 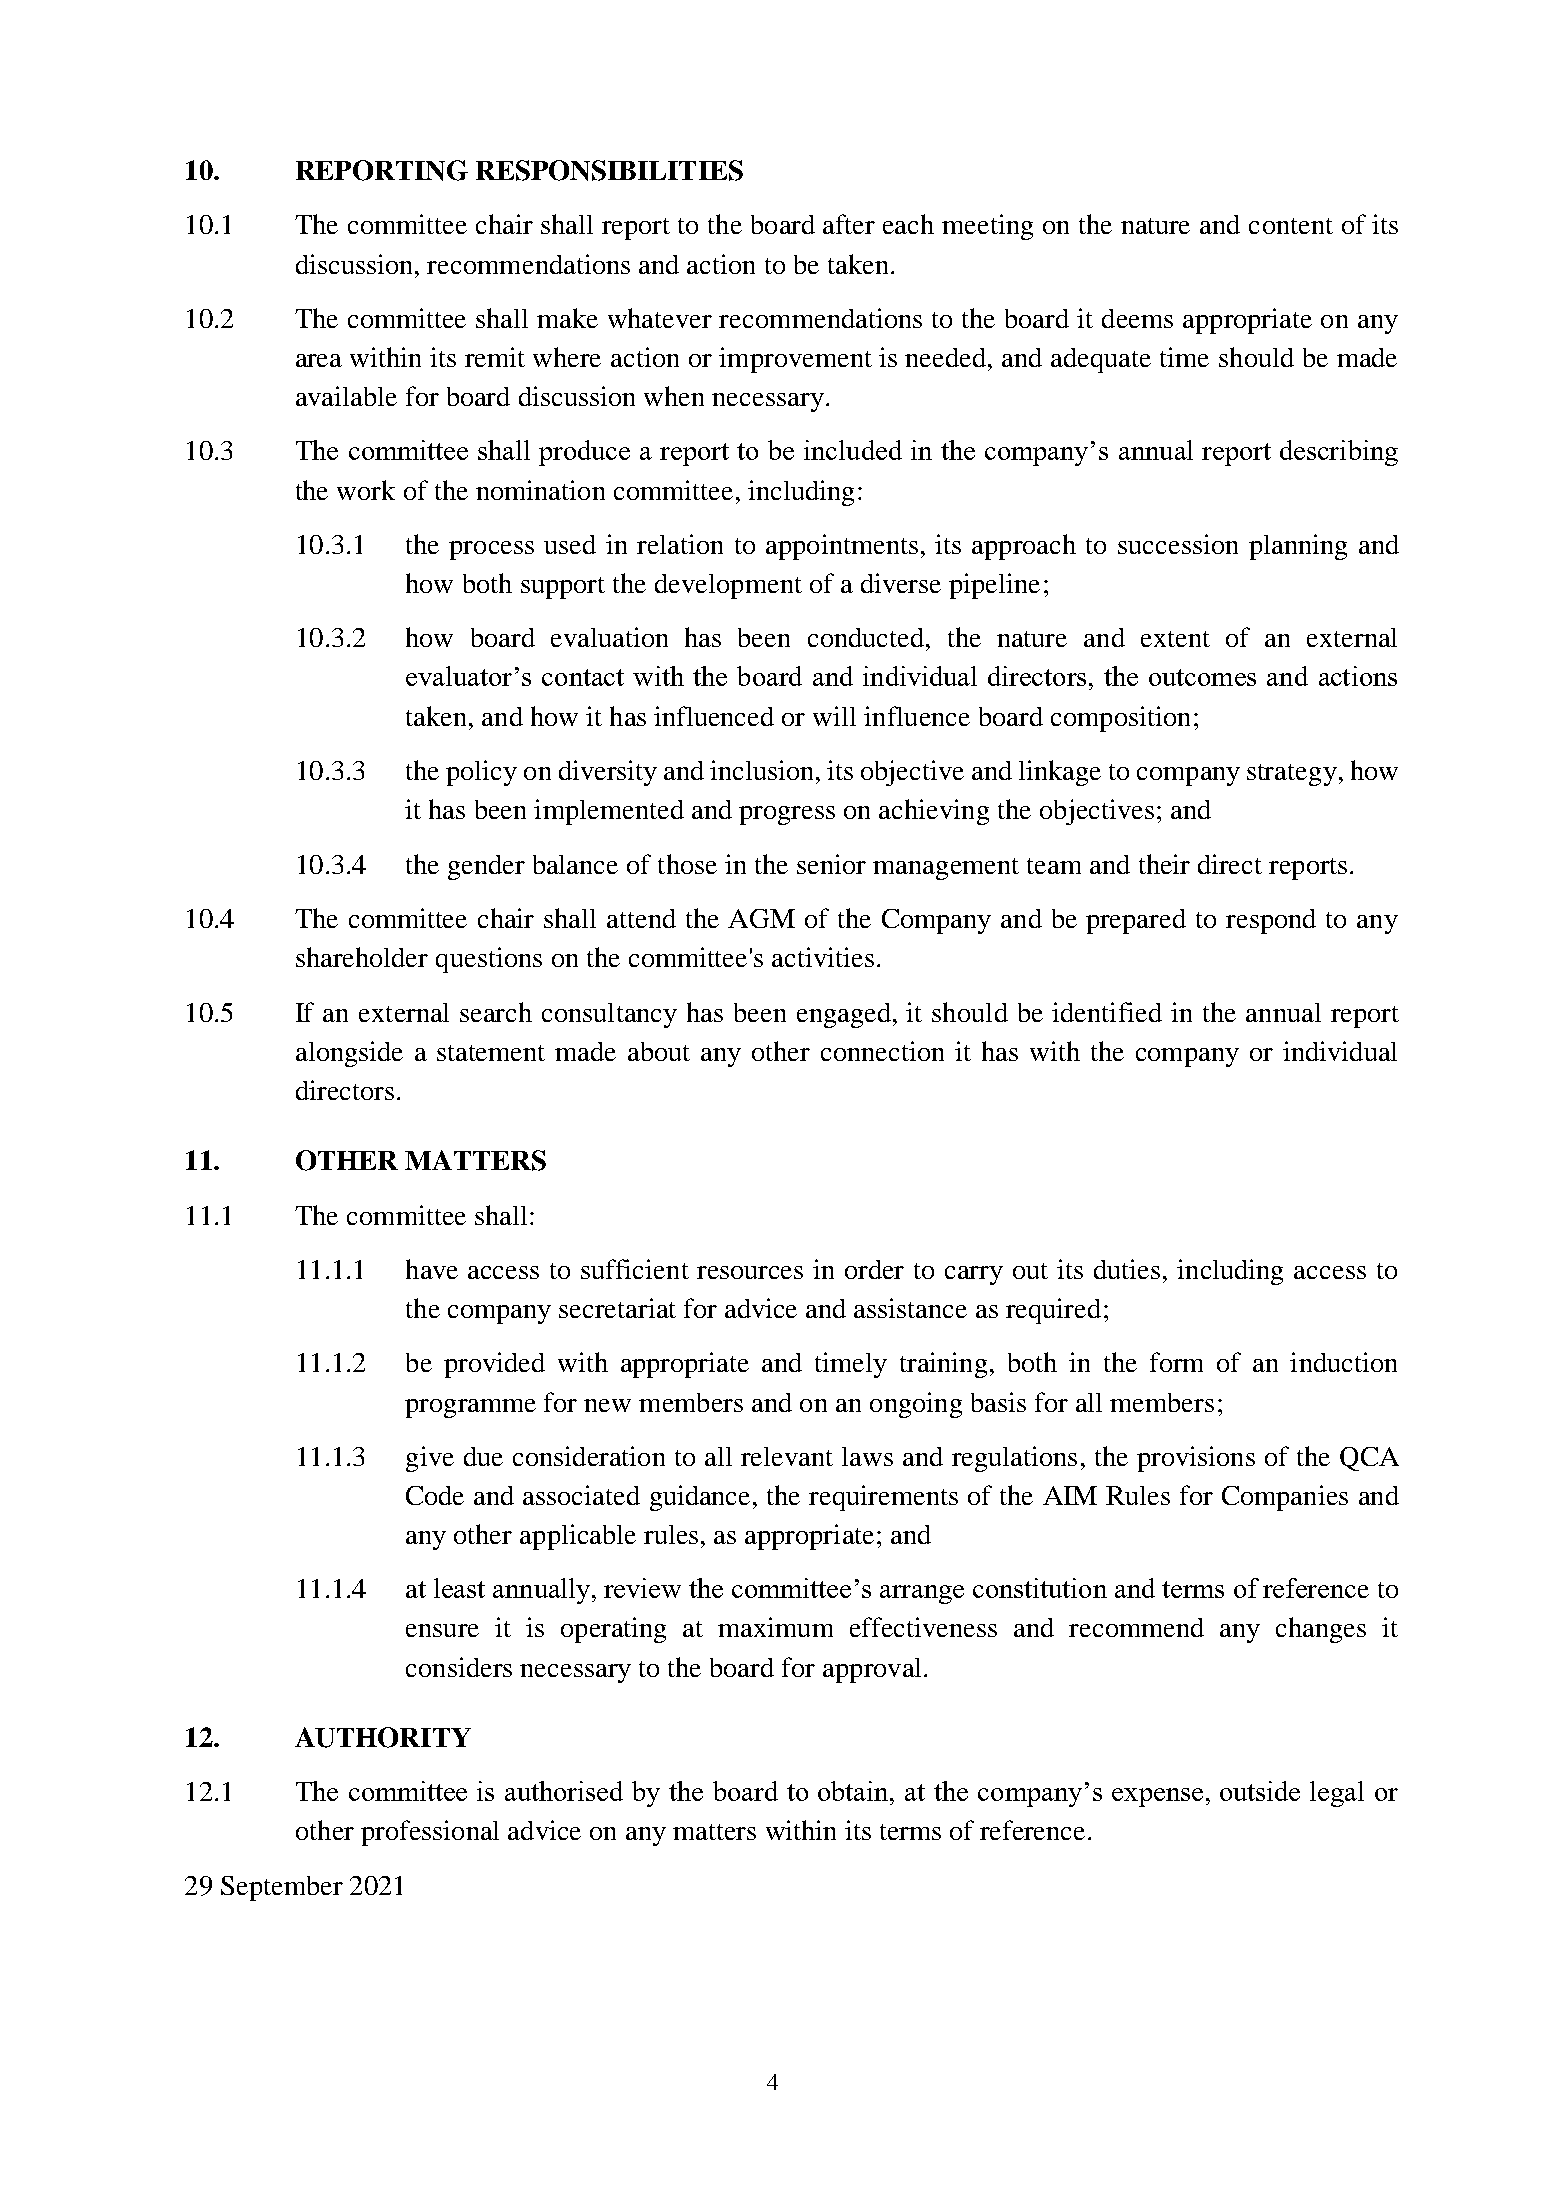 I want to click on order, so click(x=874, y=1269).
